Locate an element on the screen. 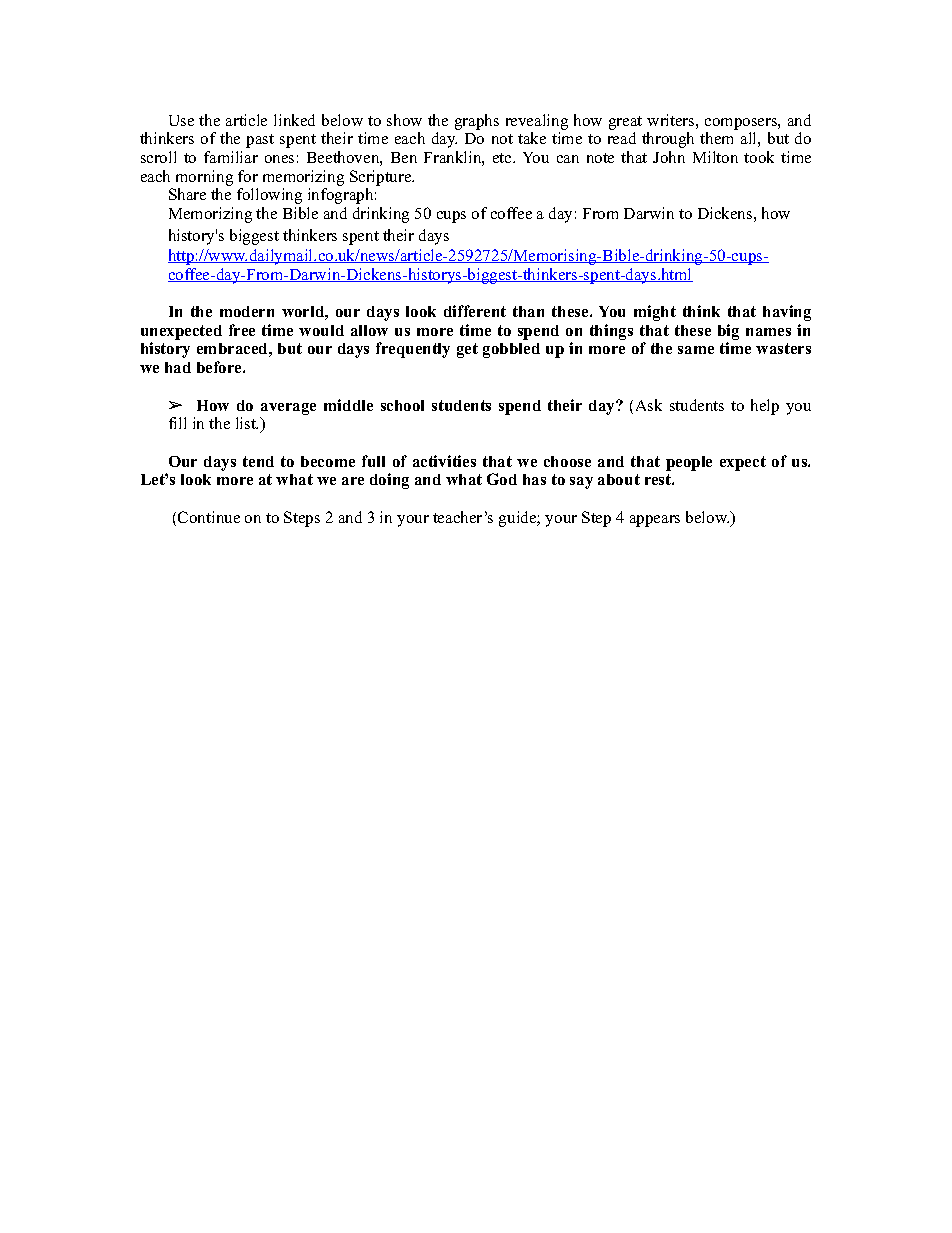 This screenshot has height=1233, width=952. might is located at coordinates (655, 313).
